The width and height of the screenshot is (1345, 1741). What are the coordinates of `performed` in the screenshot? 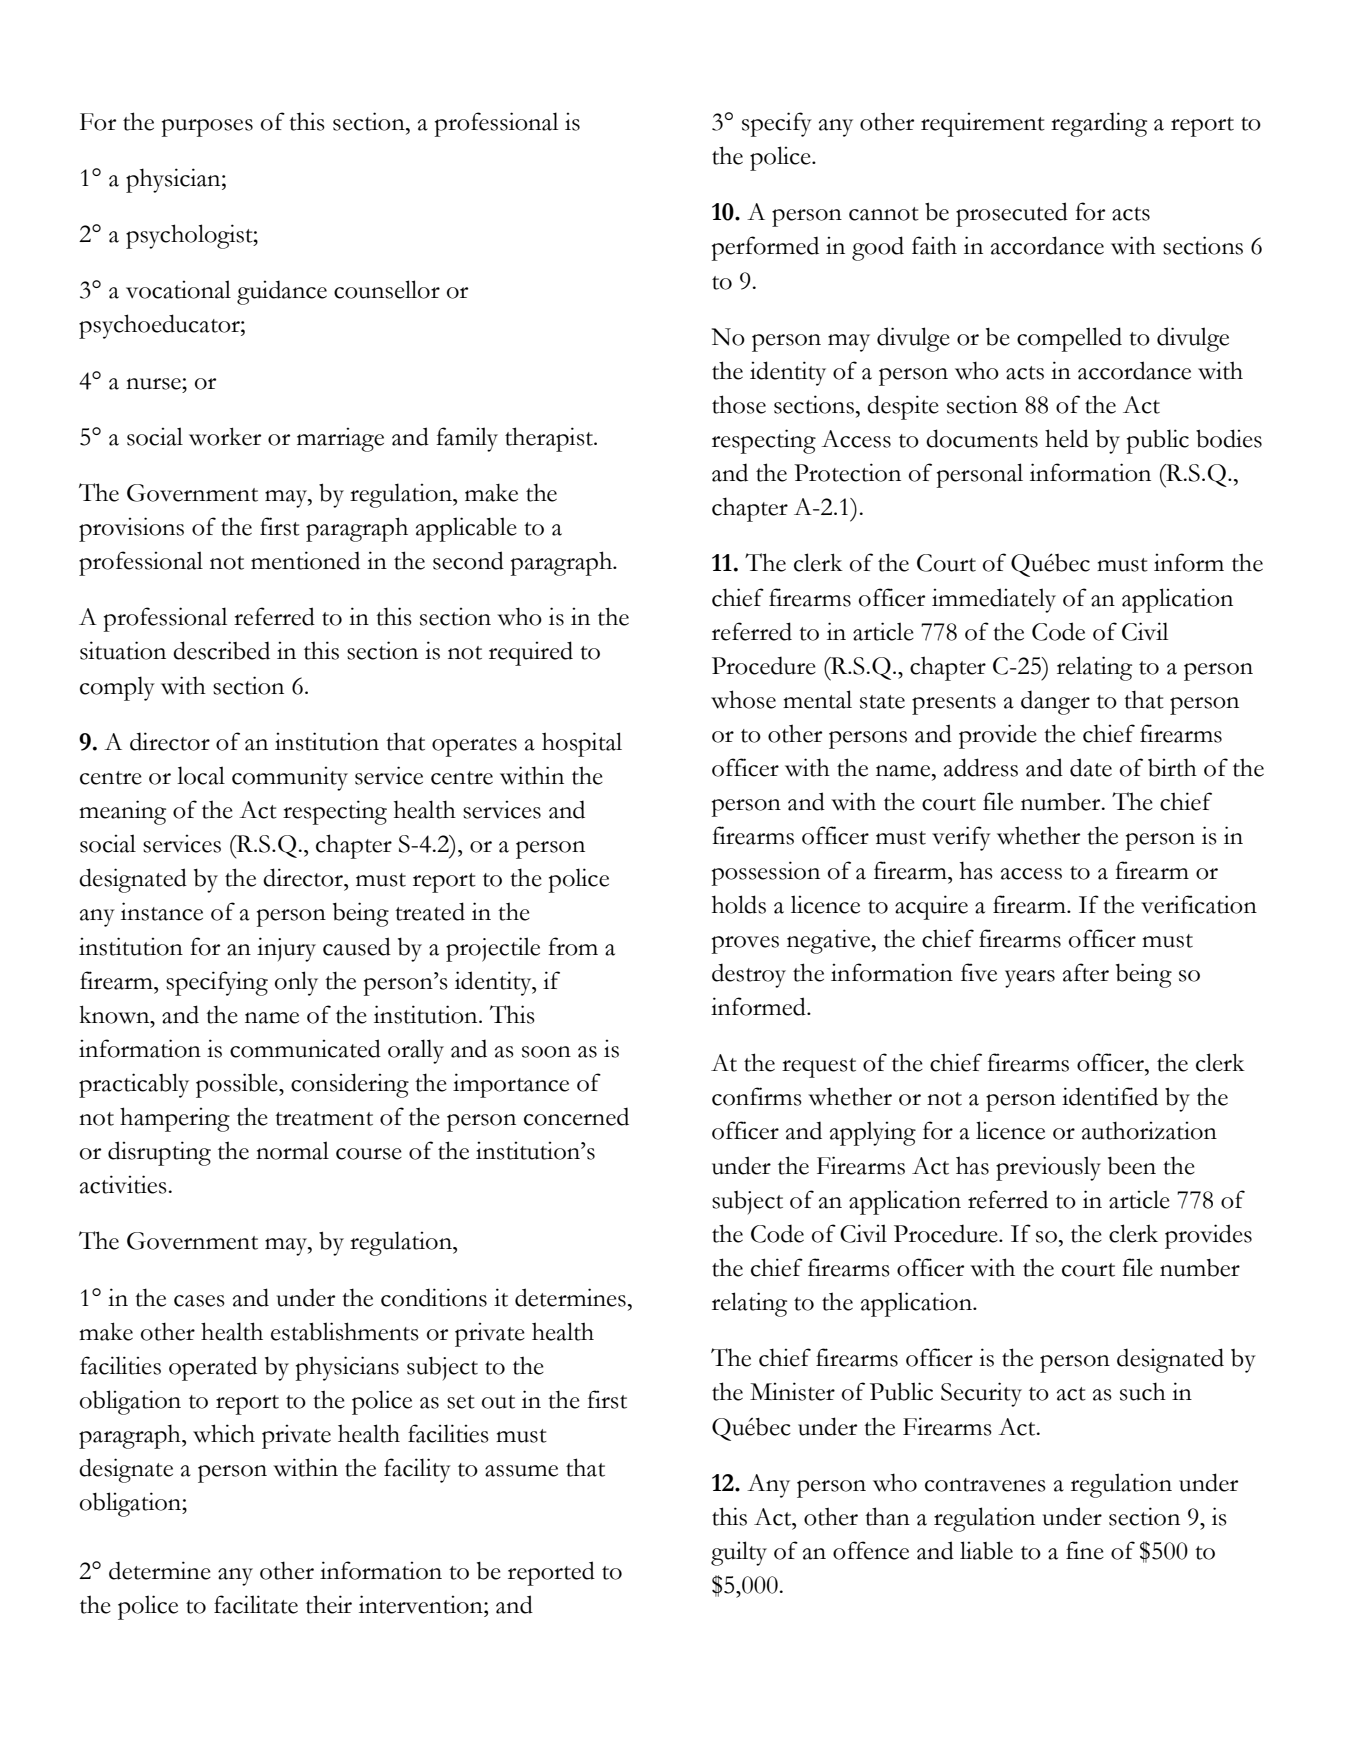 It's located at (765, 248).
